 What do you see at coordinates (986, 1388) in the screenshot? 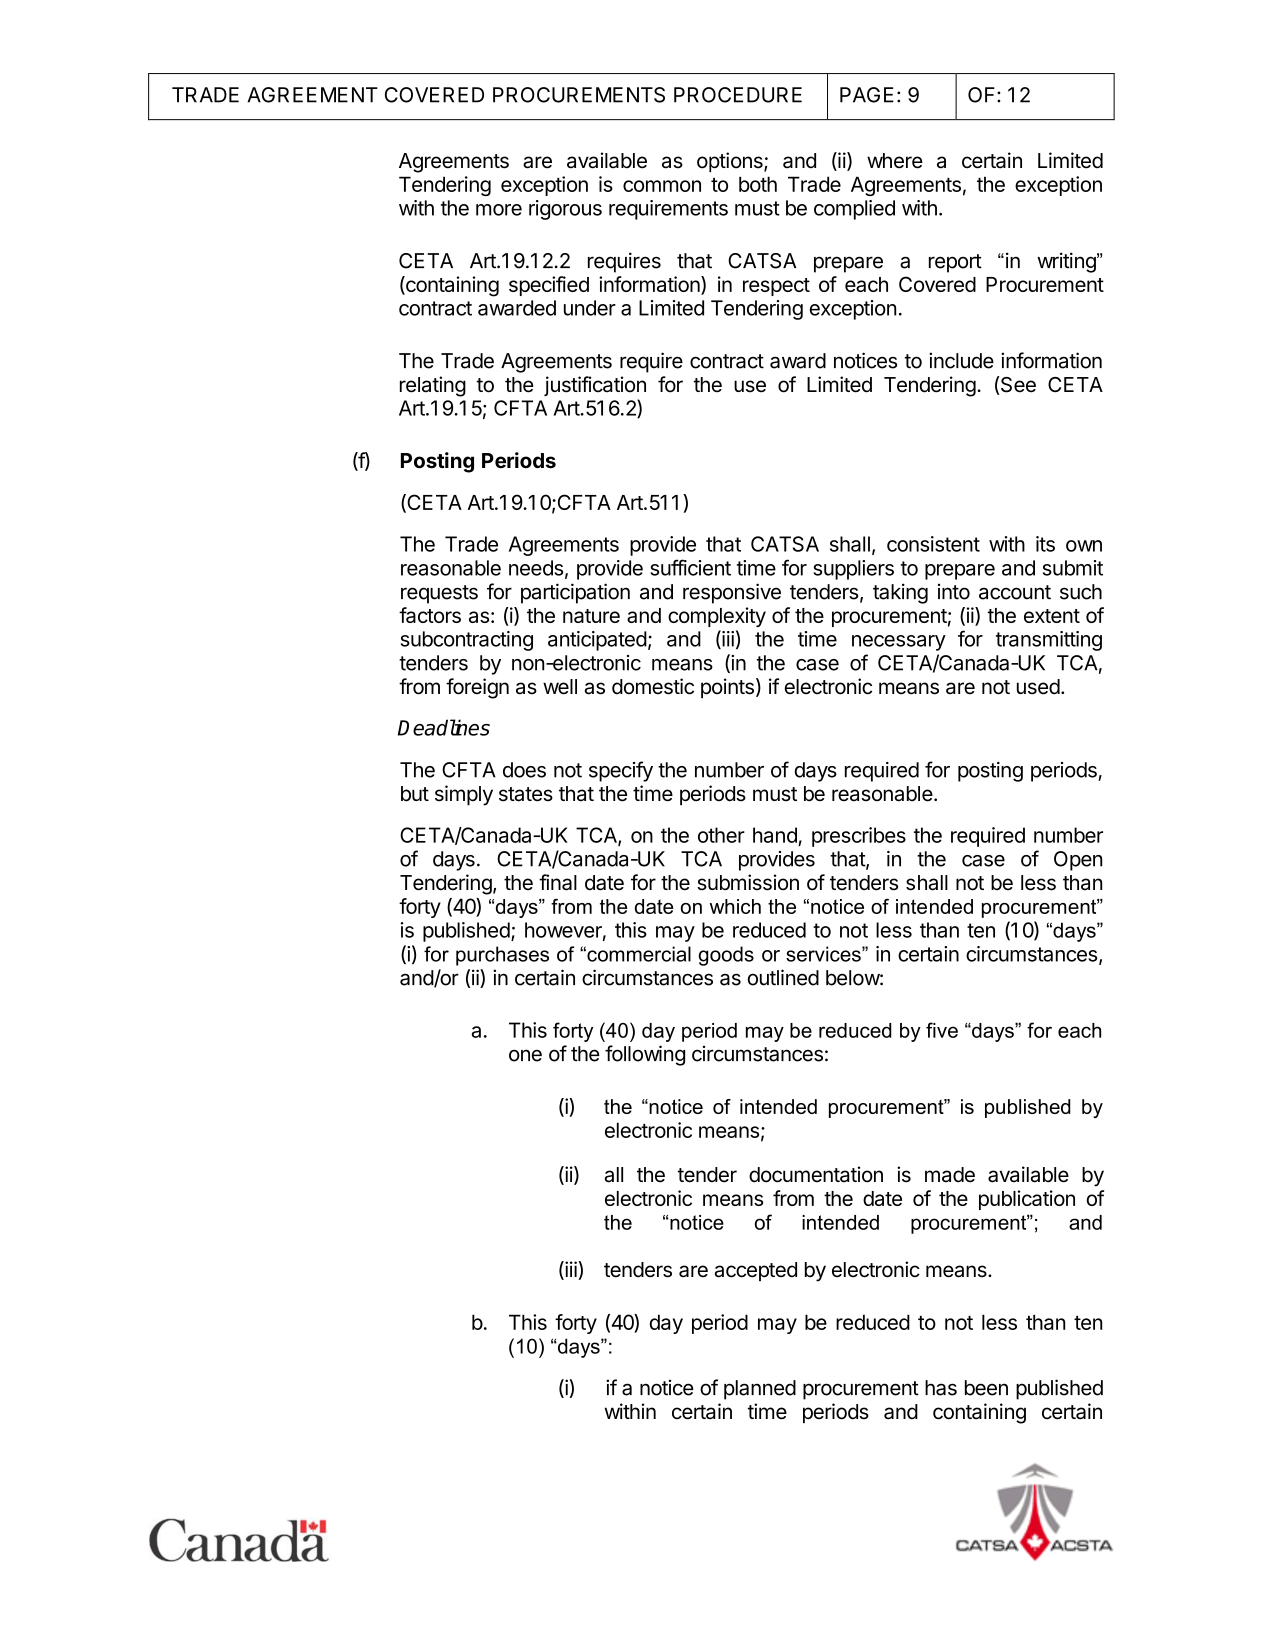
I see `been` at bounding box center [986, 1388].
